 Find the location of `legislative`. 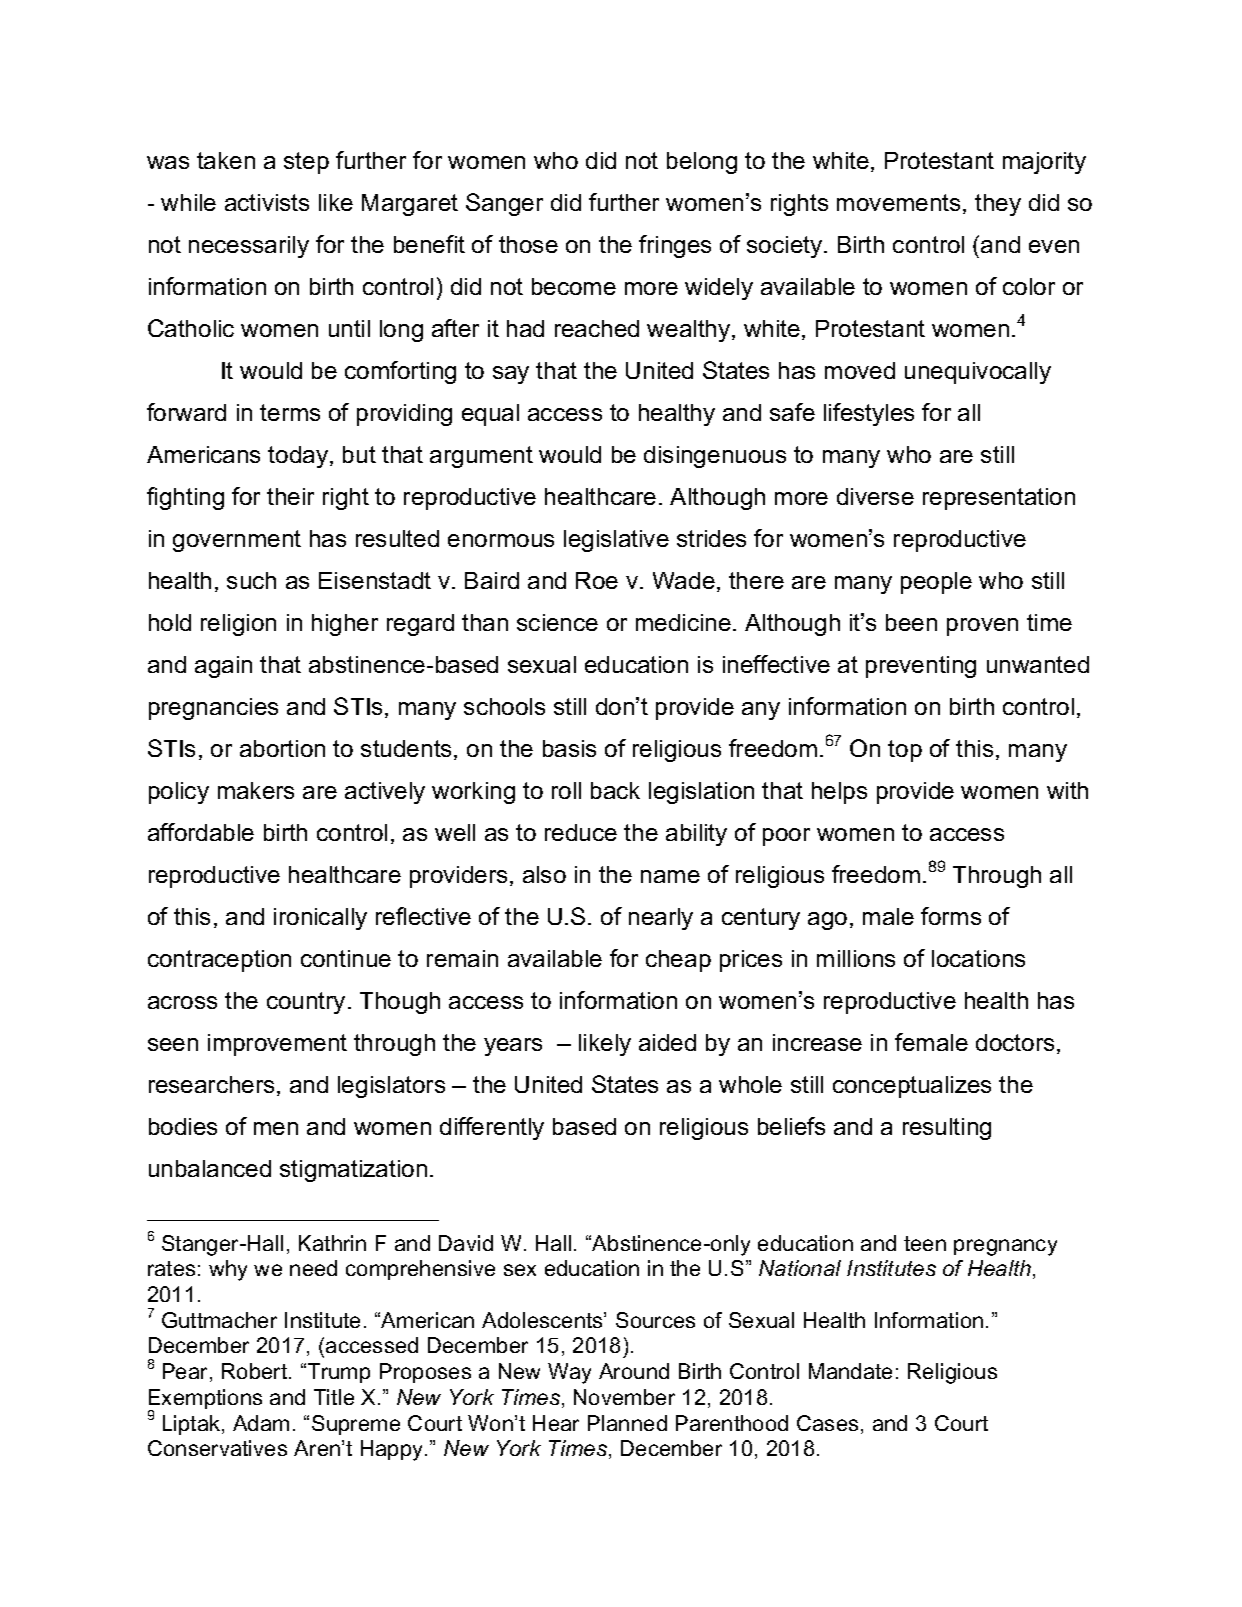

legislative is located at coordinates (616, 541).
